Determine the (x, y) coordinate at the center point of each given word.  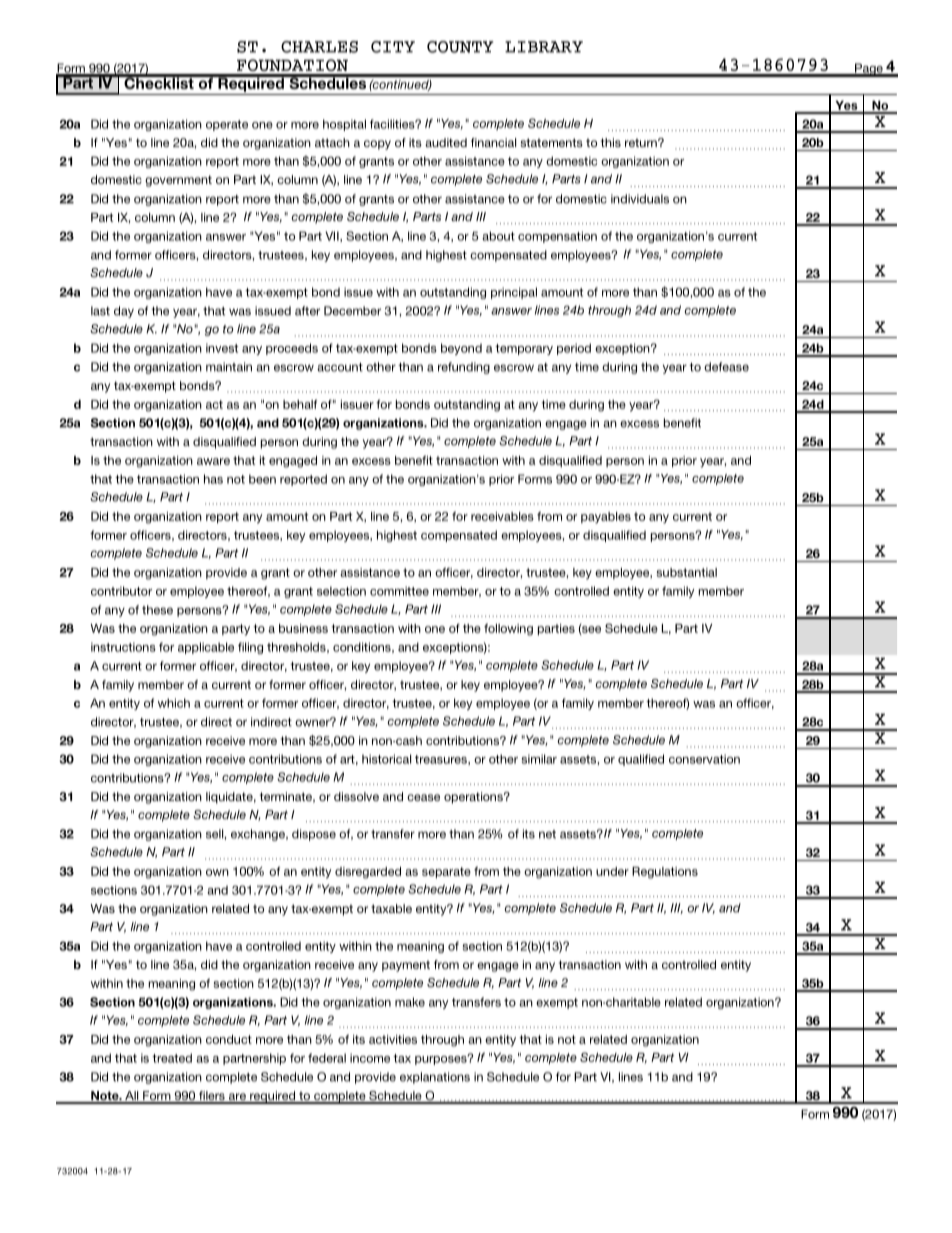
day (124, 312)
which (174, 703)
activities (393, 1039)
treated (172, 1058)
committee (399, 591)
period (574, 349)
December (352, 311)
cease (423, 797)
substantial (687, 572)
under (612, 871)
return (642, 142)
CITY (393, 47)
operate (227, 125)
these (157, 610)
